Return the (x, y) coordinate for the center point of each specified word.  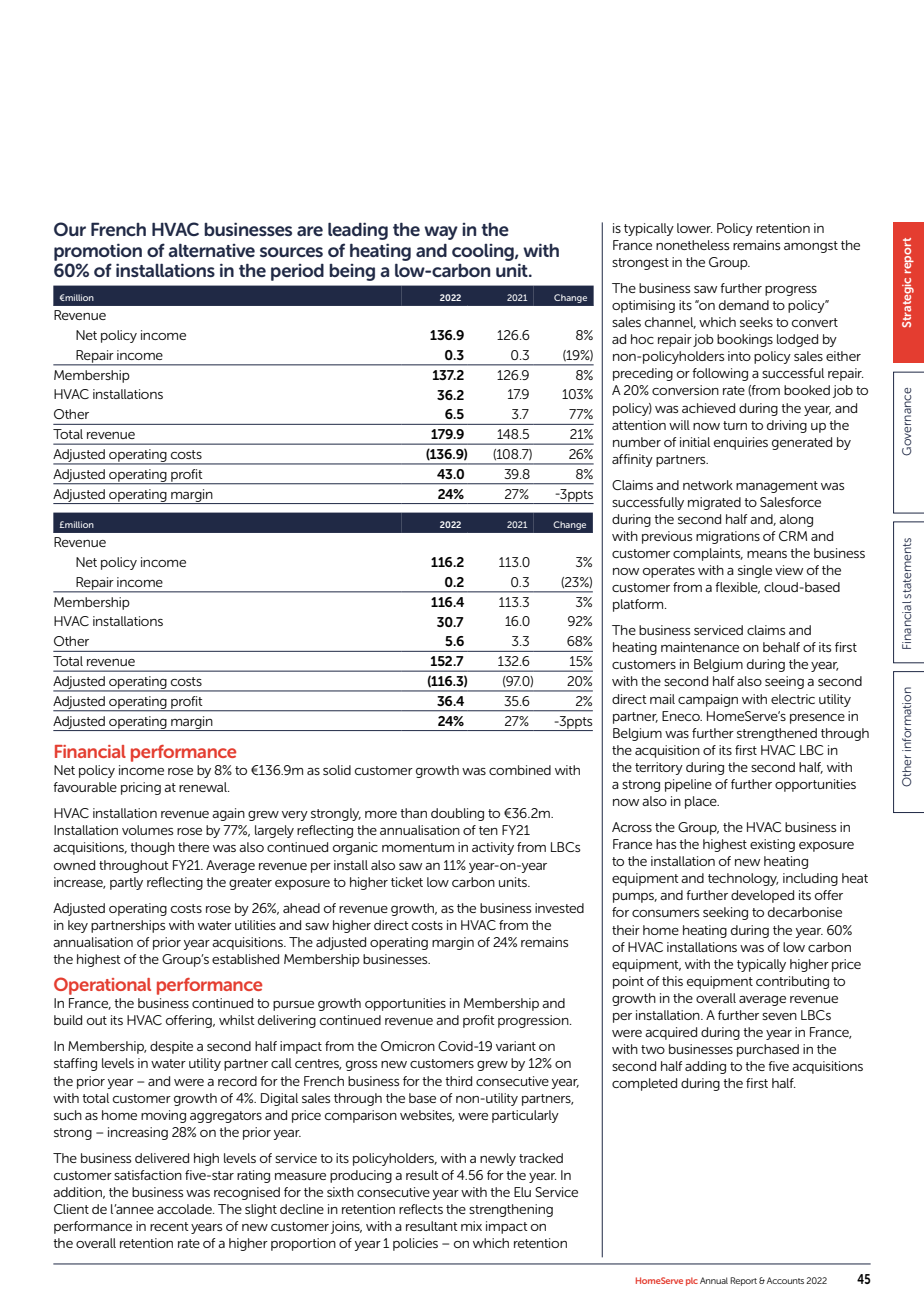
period (297, 272)
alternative (211, 250)
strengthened (777, 734)
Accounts (785, 1280)
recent (169, 1226)
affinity (632, 460)
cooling (484, 252)
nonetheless (692, 245)
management (777, 487)
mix (471, 1226)
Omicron (408, 1046)
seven (779, 1016)
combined (520, 770)
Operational (102, 986)
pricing (141, 788)
